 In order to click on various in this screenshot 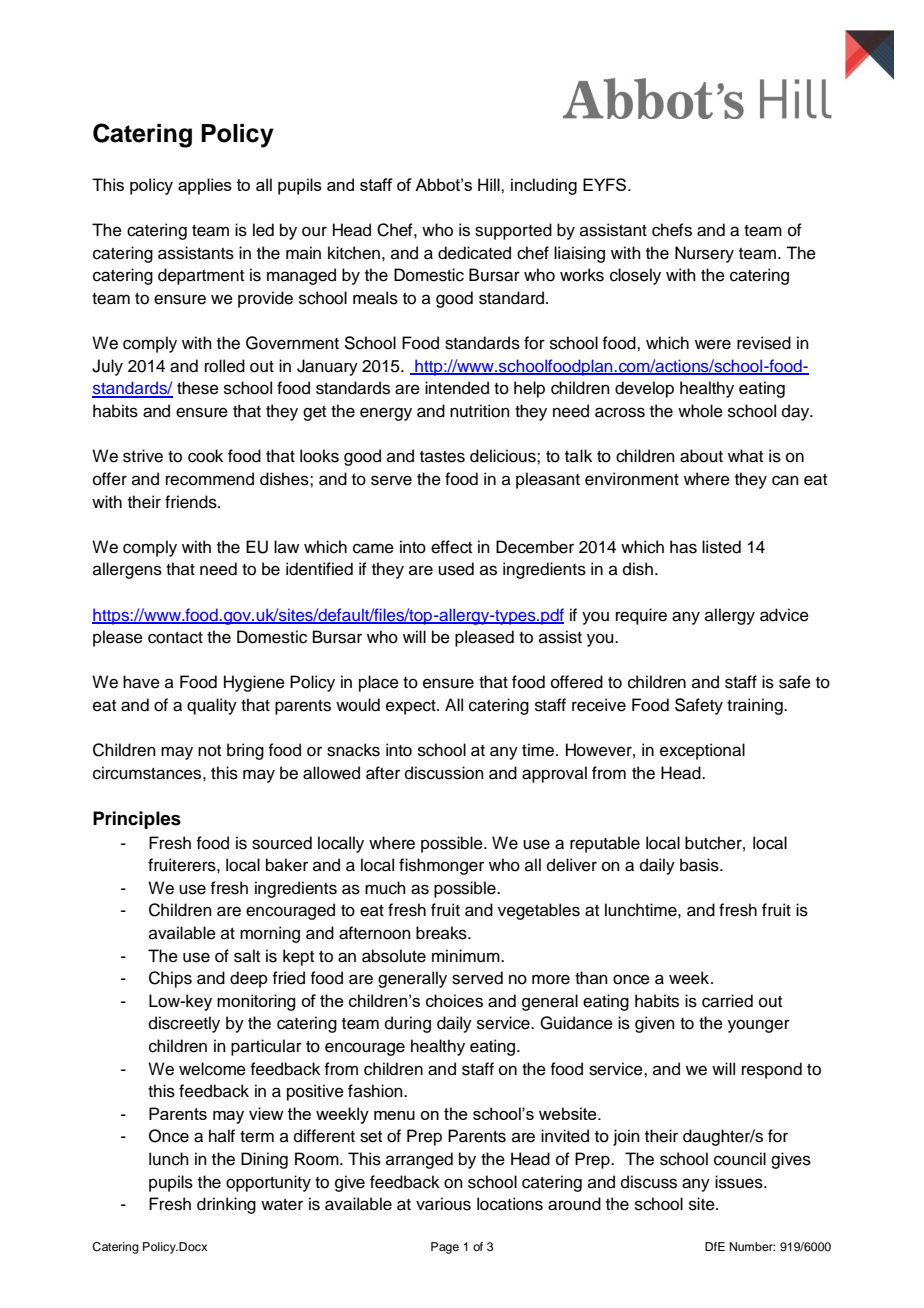, I will do `click(443, 1204)`.
